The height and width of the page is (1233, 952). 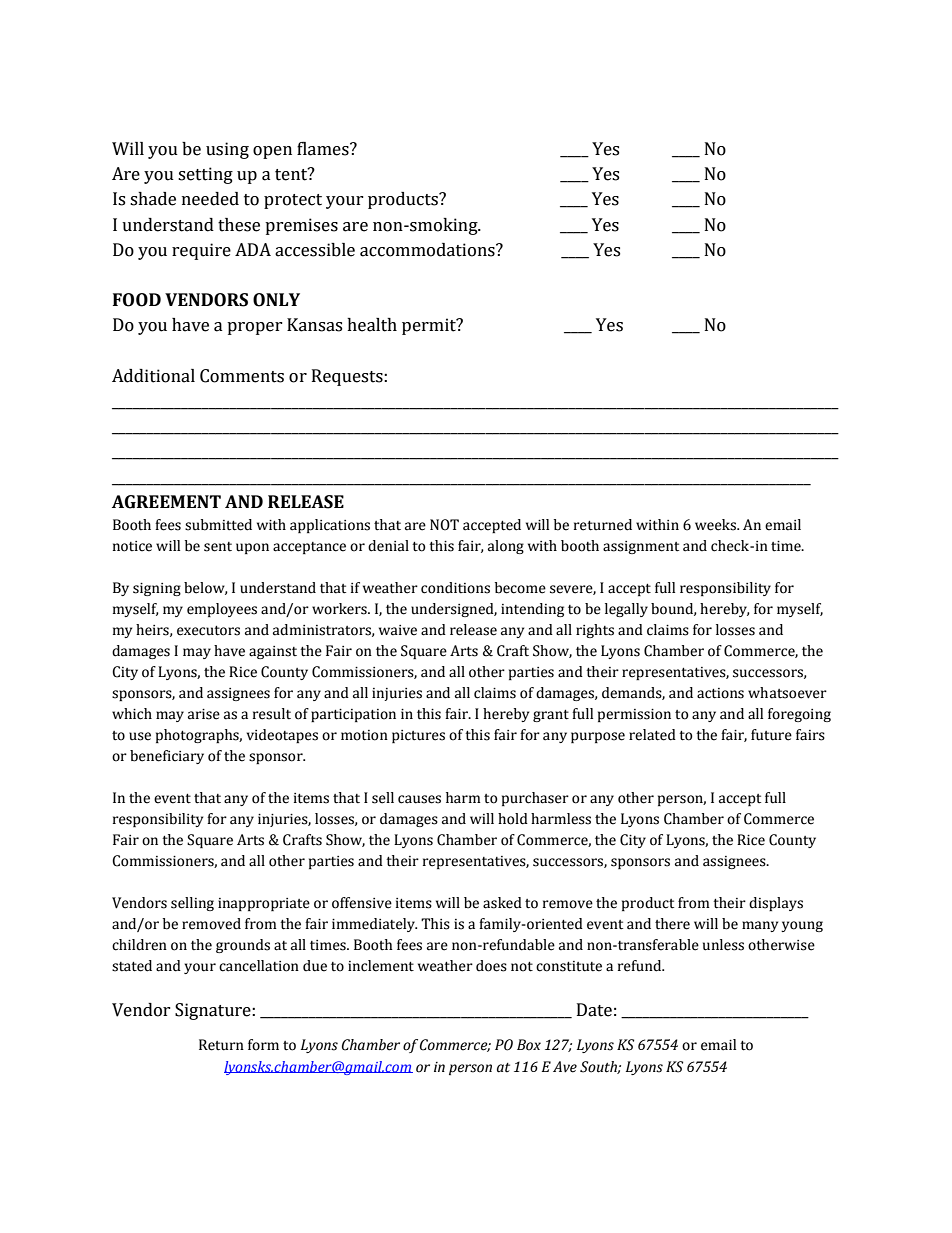 I want to click on setting, so click(x=205, y=175).
